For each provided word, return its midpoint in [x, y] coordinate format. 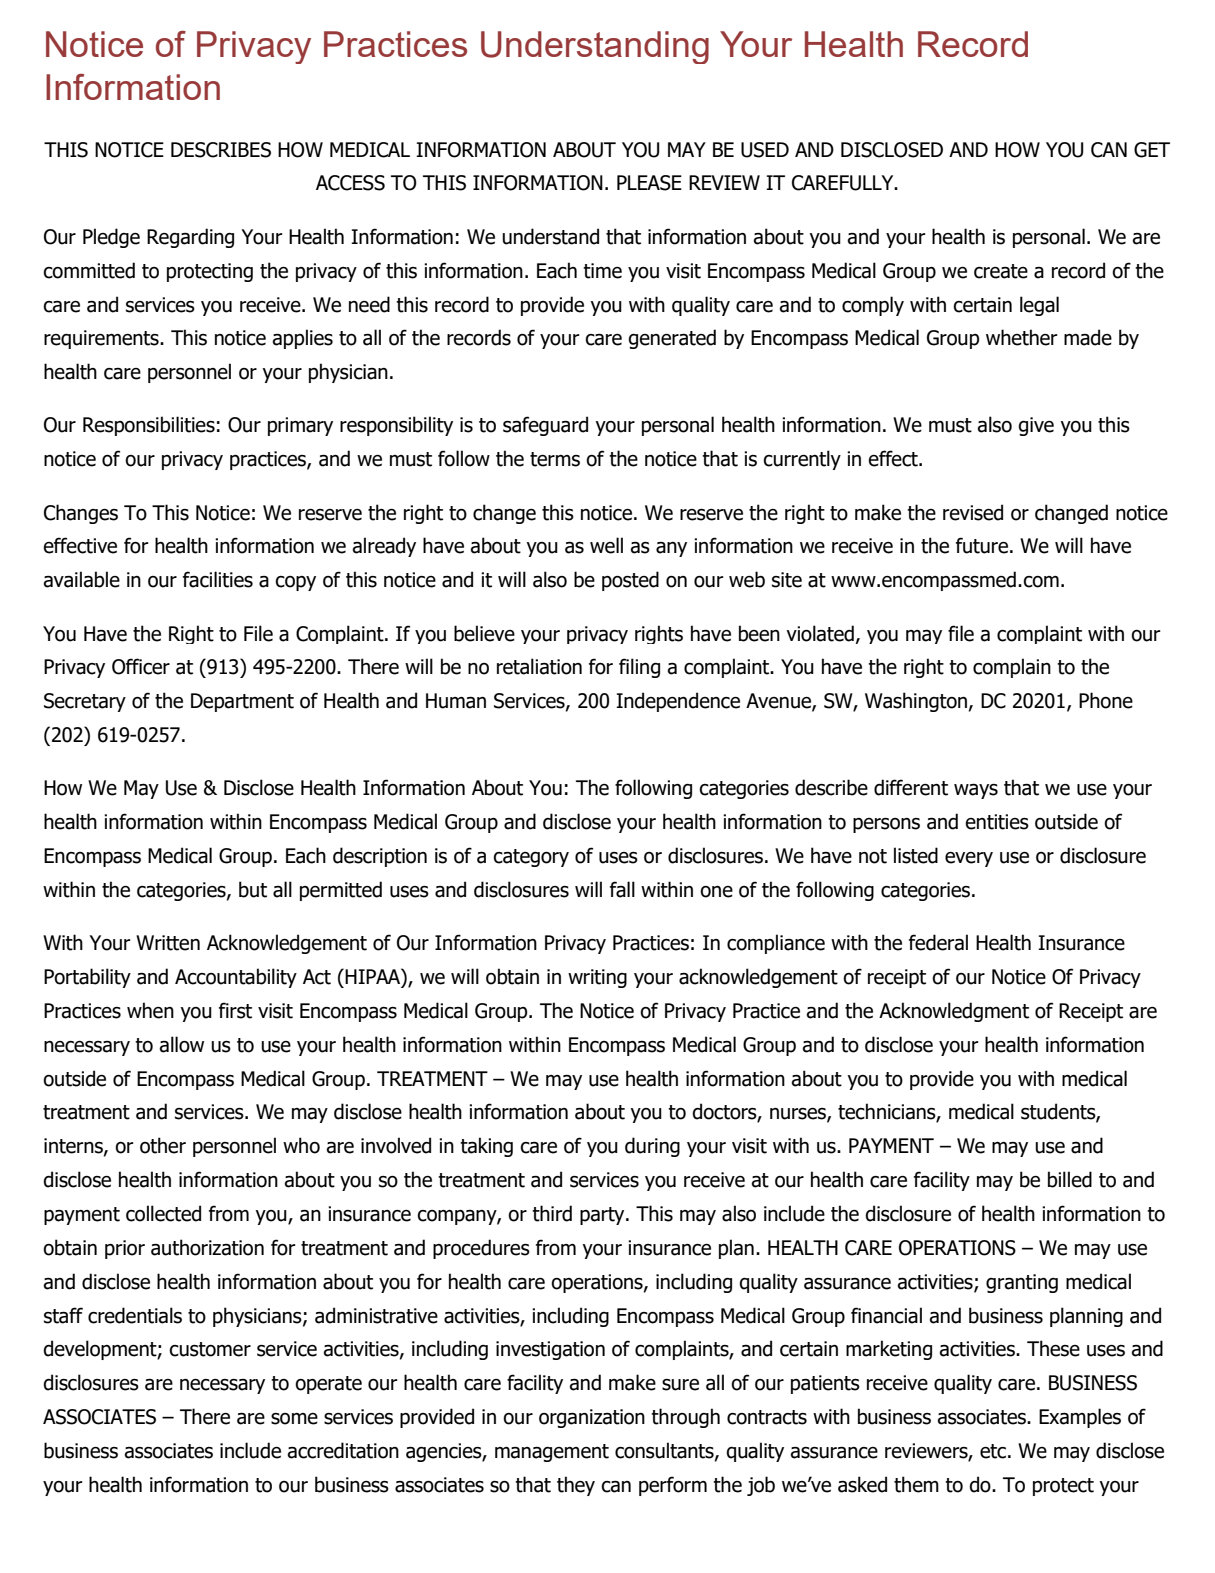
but [253, 889]
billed [1070, 1179]
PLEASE [649, 183]
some [294, 1419]
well [606, 545]
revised [973, 512]
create [1001, 271]
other [163, 1145]
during [652, 1147]
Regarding [190, 238]
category [531, 858]
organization [592, 1418]
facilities [218, 579]
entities [997, 822]
